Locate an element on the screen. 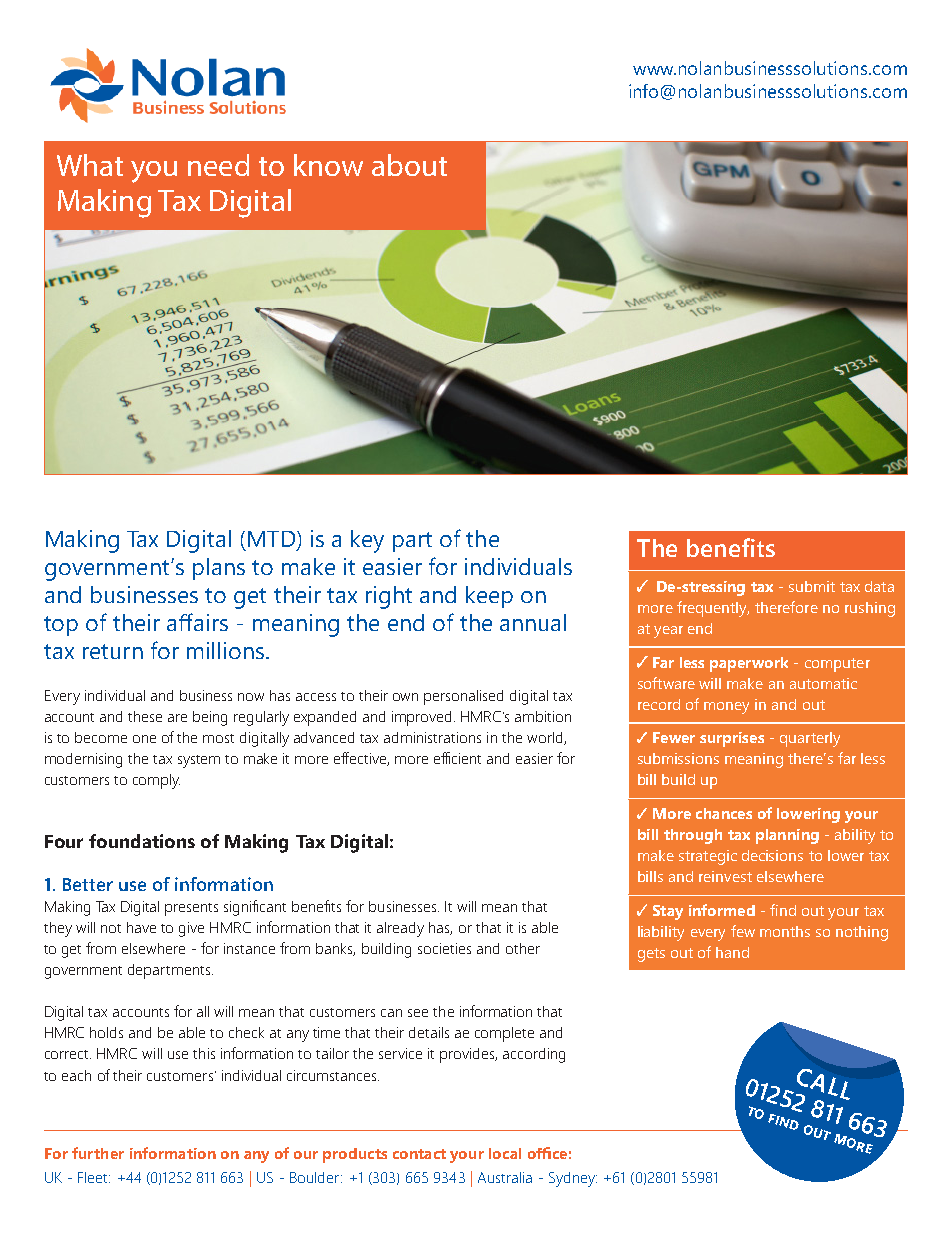 The height and width of the screenshot is (1233, 952). Sydney is located at coordinates (573, 1179).
